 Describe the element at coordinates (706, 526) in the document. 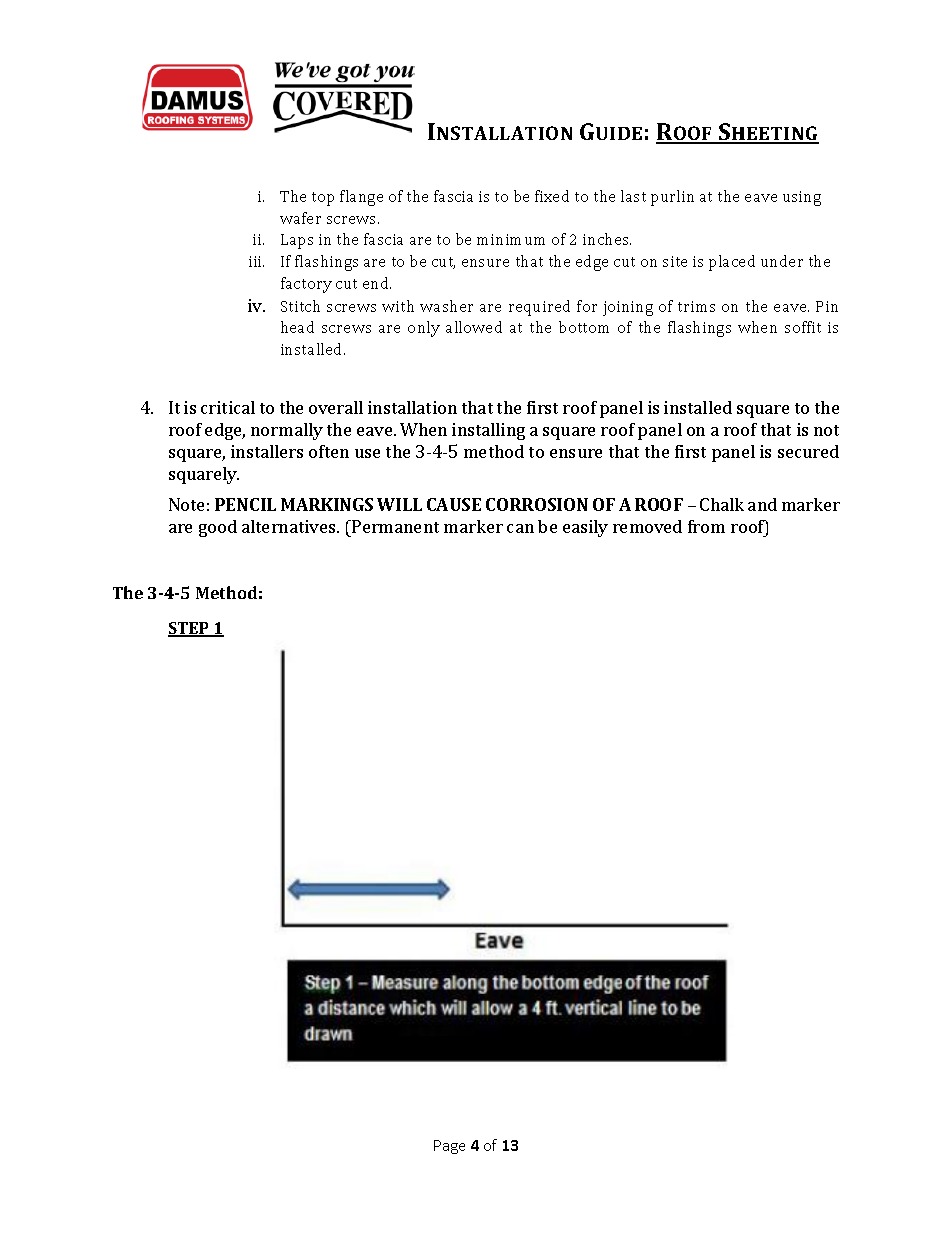

I see `from` at that location.
